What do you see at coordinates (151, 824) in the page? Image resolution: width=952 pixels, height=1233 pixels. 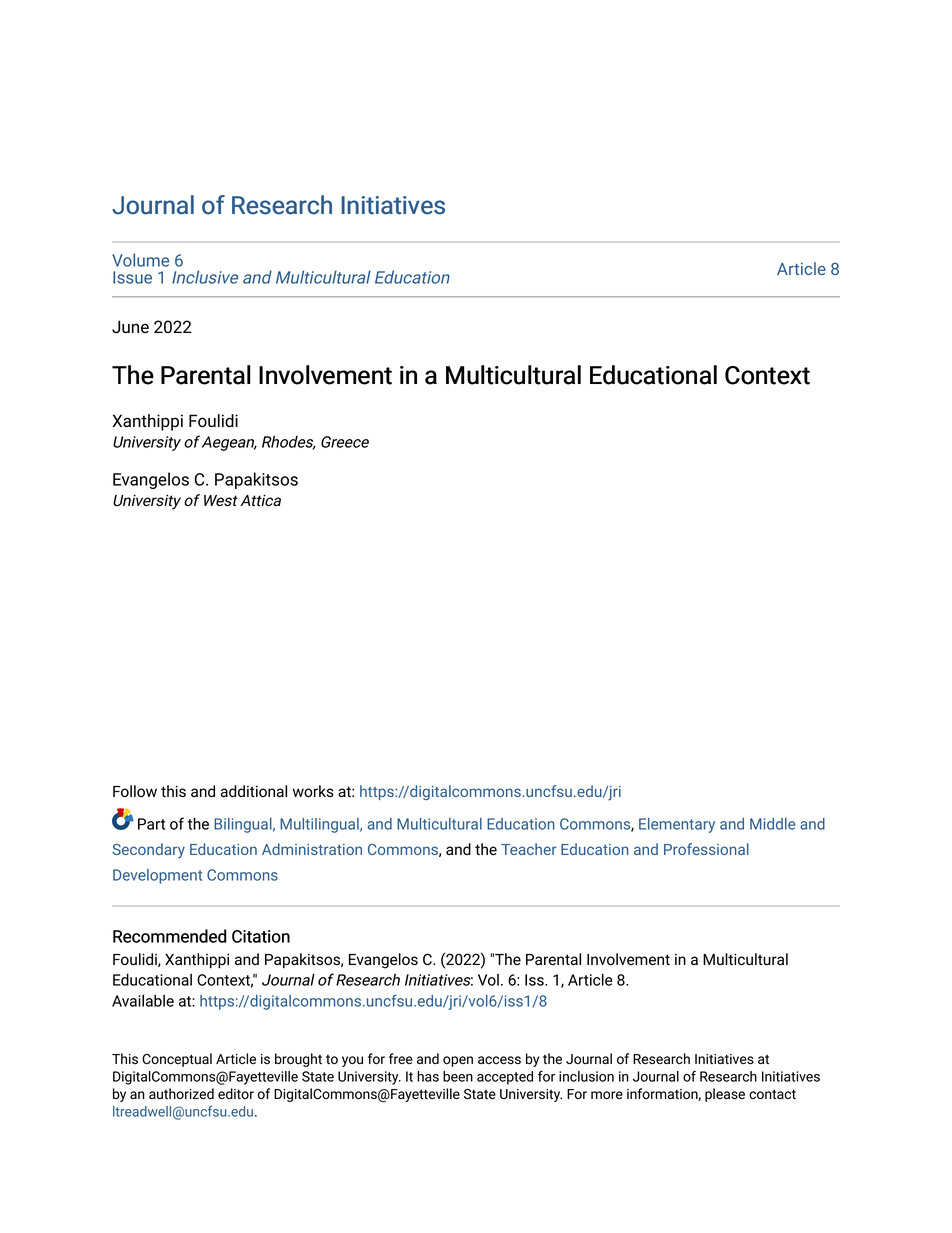 I see `Part` at bounding box center [151, 824].
